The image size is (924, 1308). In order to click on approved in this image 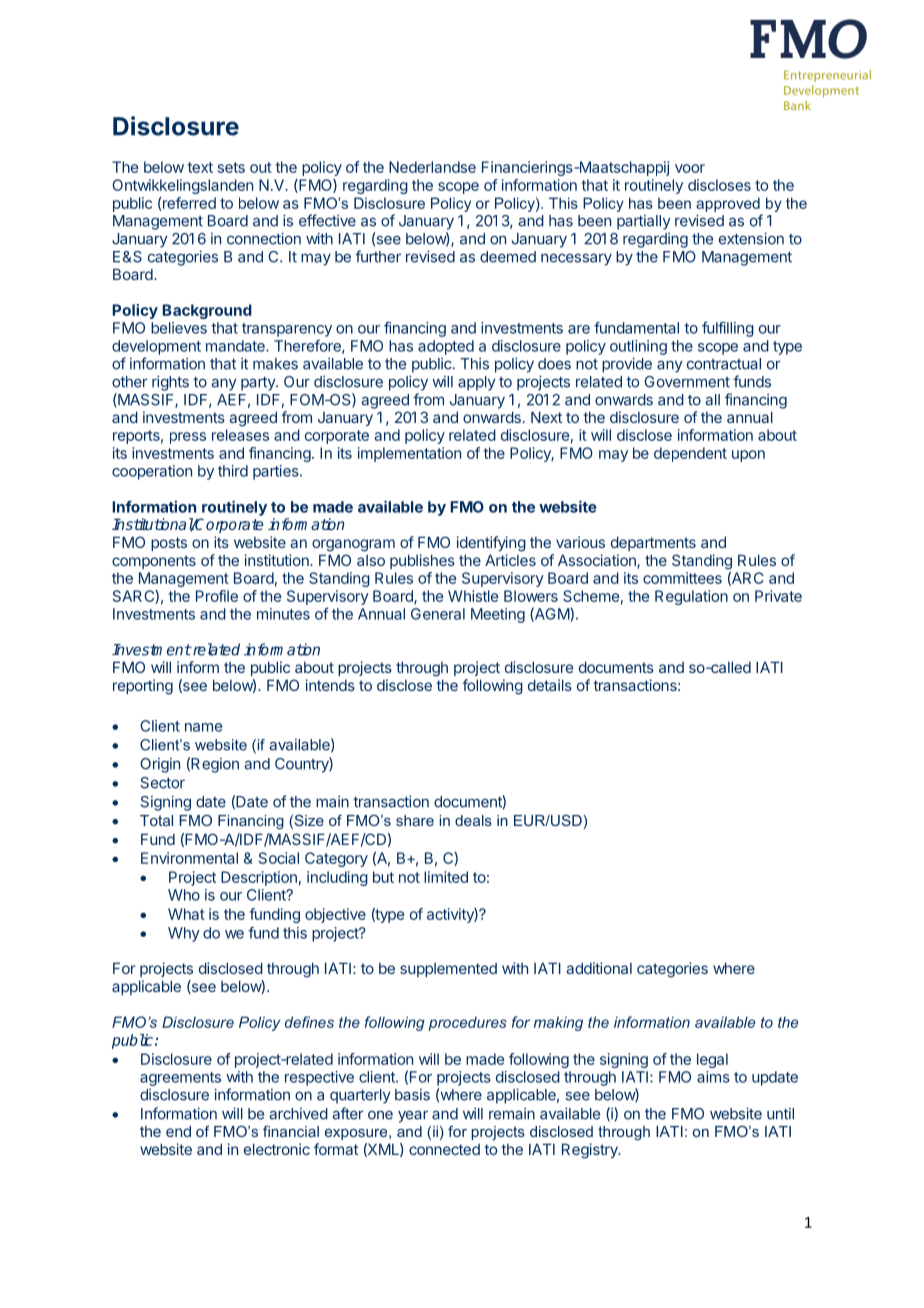, I will do `click(728, 204)`.
